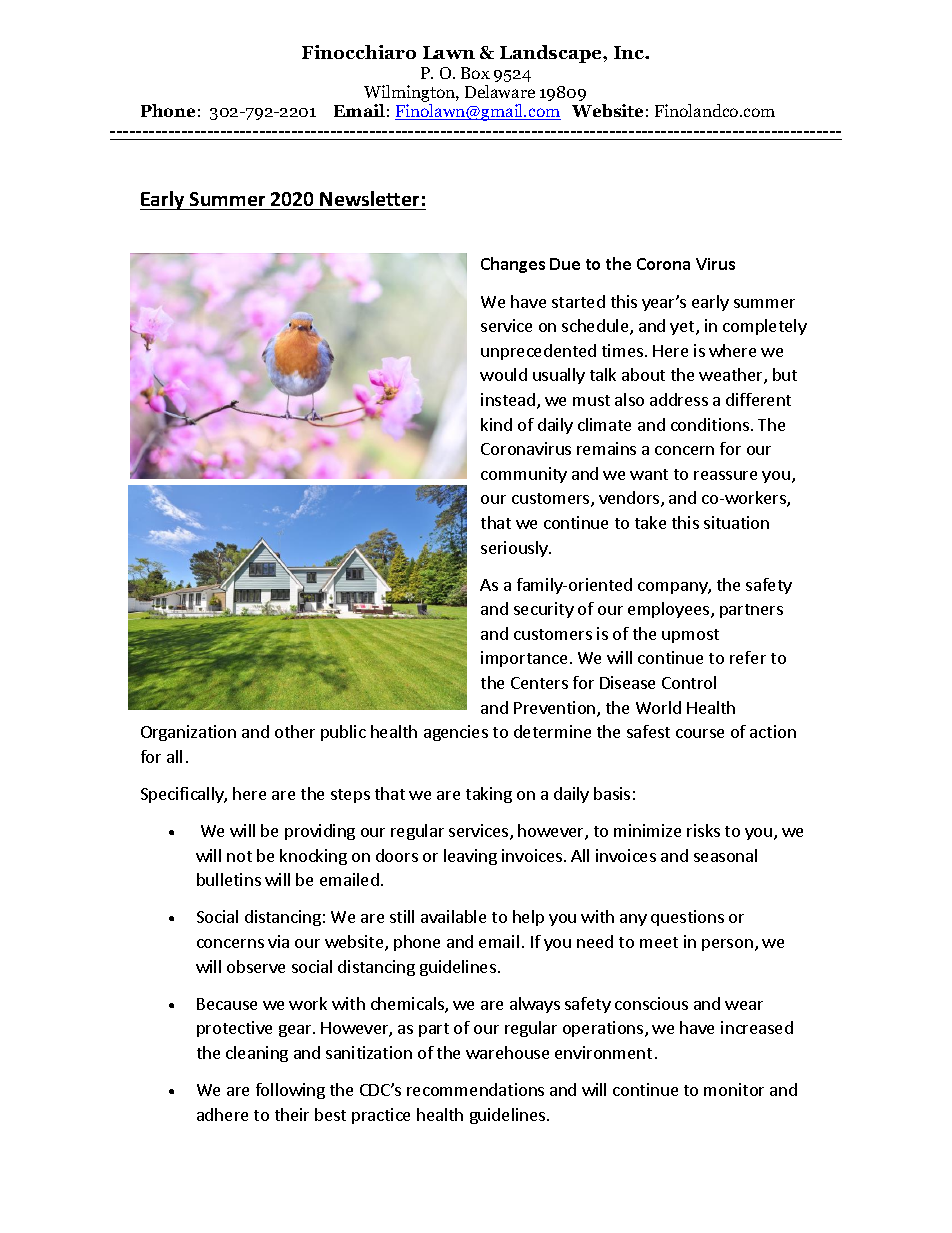  I want to click on recommendations, so click(475, 1089).
